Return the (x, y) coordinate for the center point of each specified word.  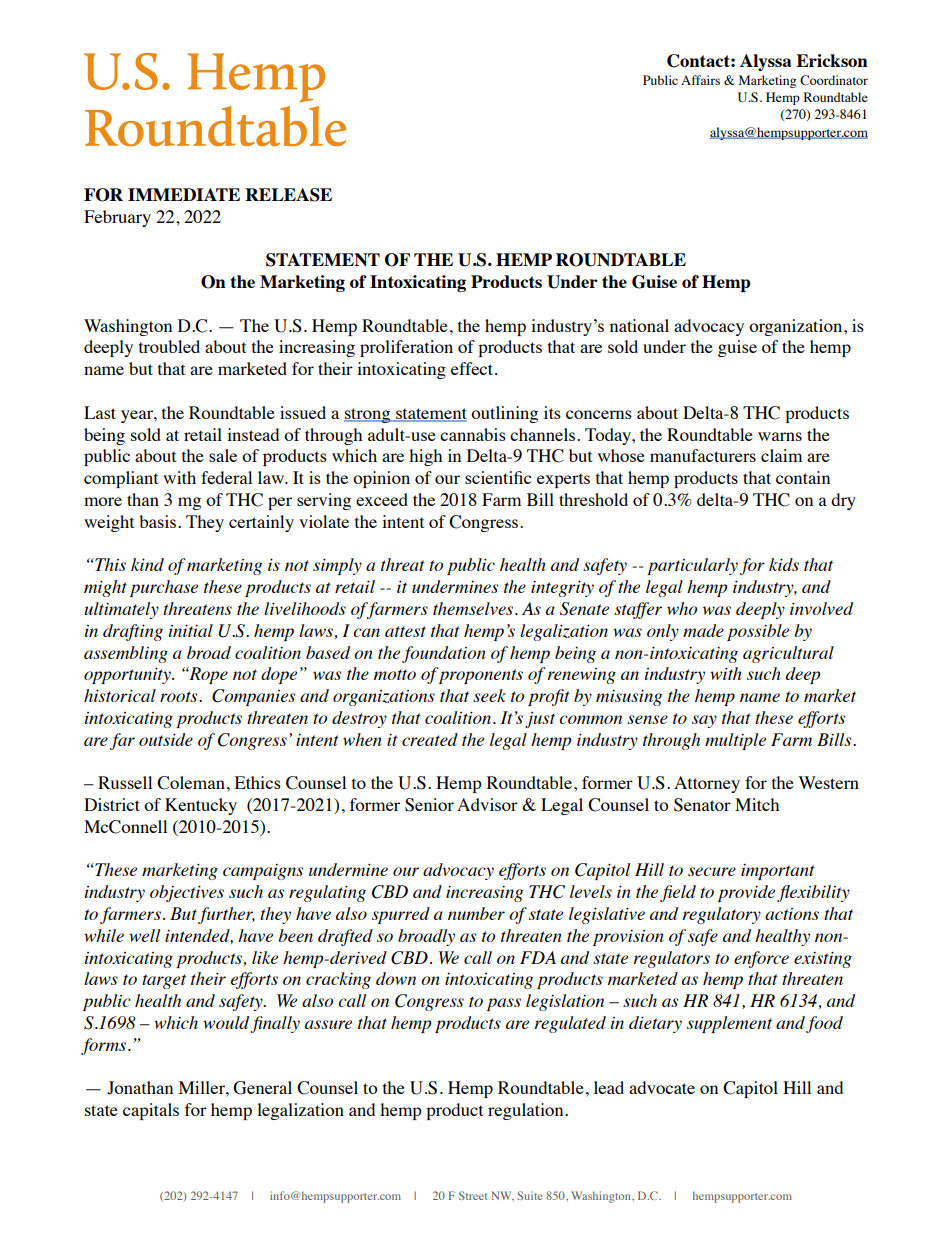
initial (191, 630)
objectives (187, 893)
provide (746, 893)
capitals (151, 1111)
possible (758, 632)
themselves (474, 608)
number (476, 913)
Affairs (700, 80)
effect (473, 368)
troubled (169, 346)
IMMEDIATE (184, 194)
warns (780, 436)
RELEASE (288, 195)
